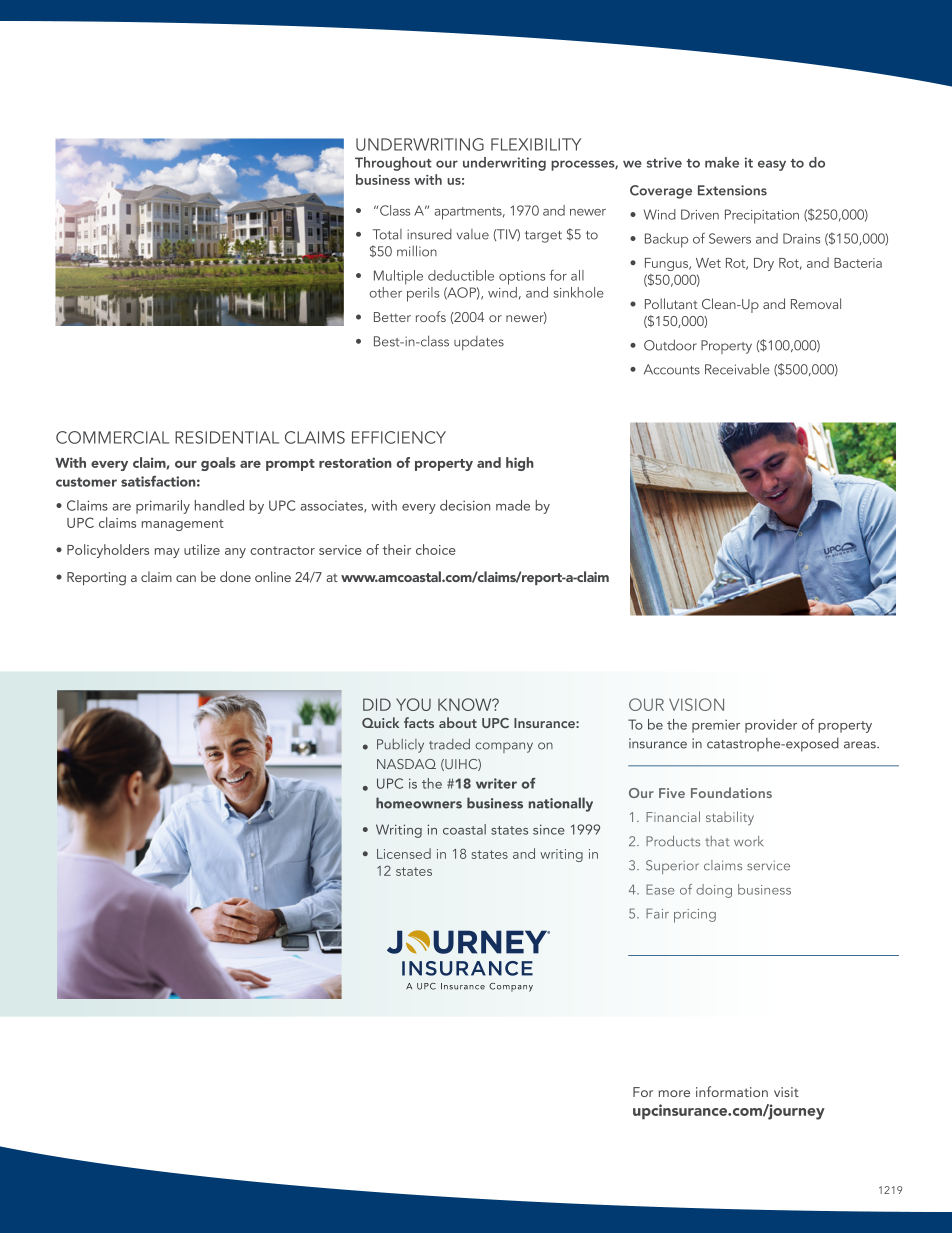 The width and height of the screenshot is (952, 1233). What do you see at coordinates (536, 144) in the screenshot?
I see `FLEXIBILITY` at bounding box center [536, 144].
